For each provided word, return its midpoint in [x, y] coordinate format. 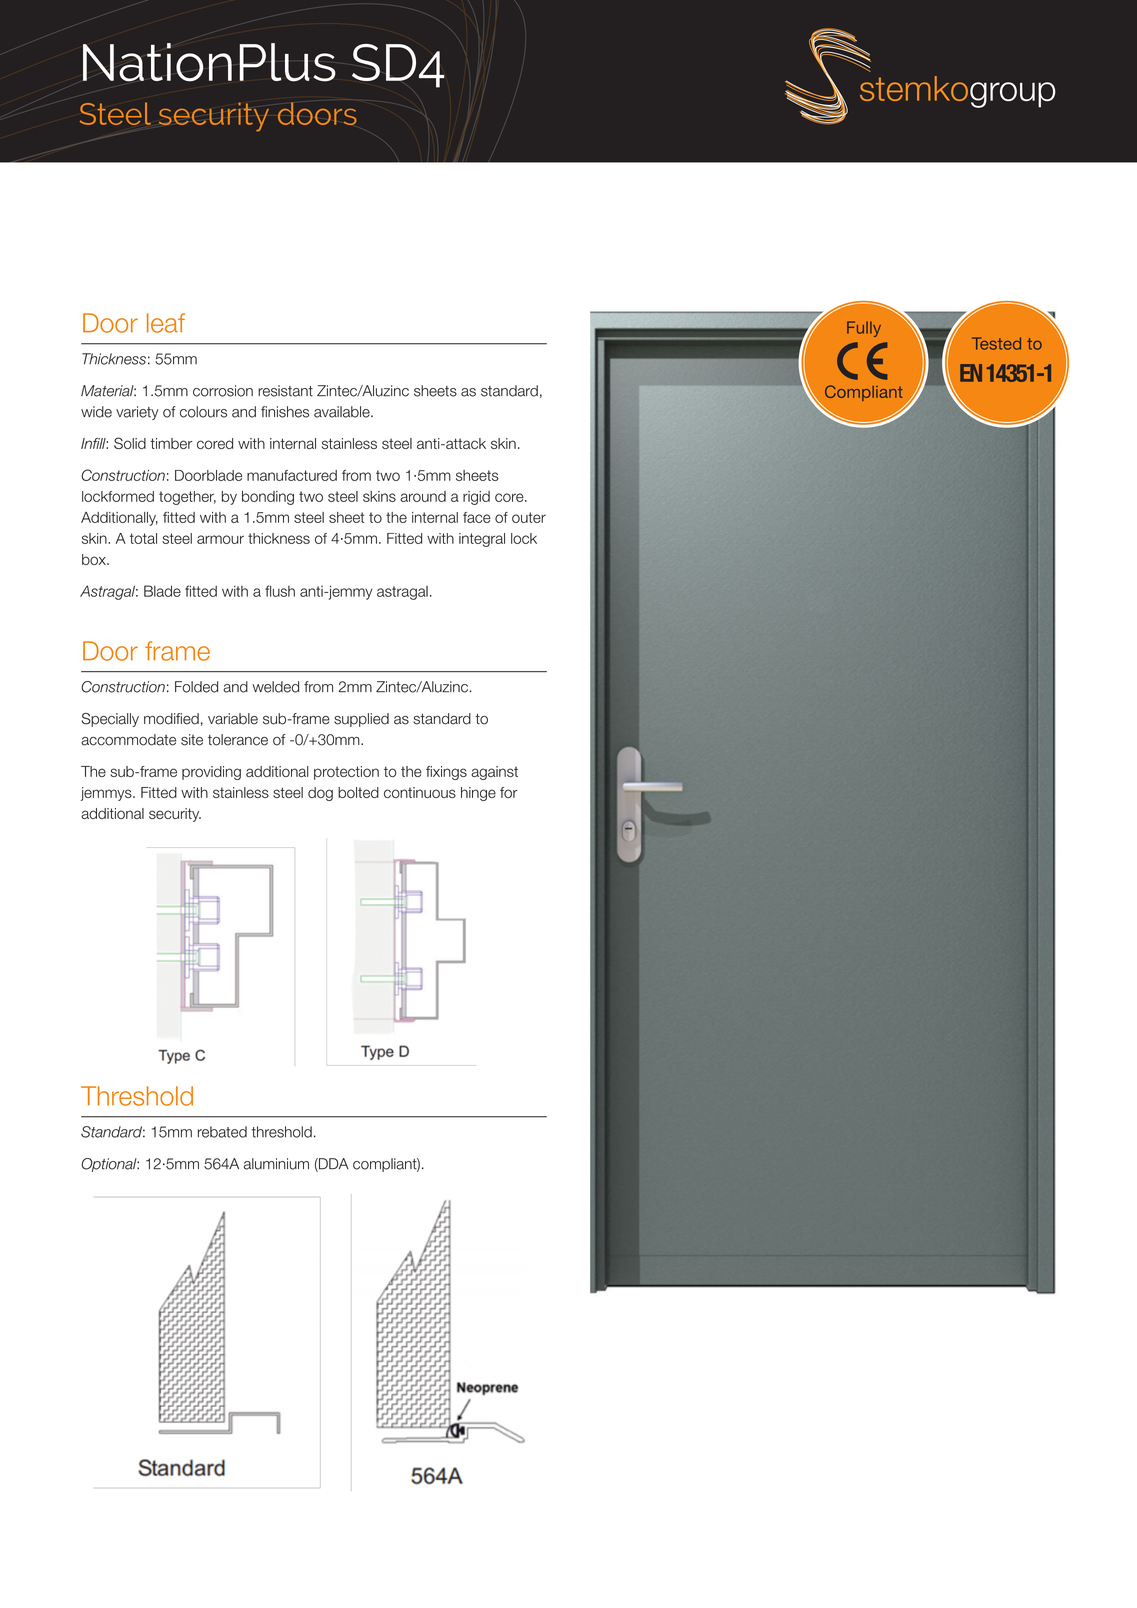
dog [320, 794]
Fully [864, 329]
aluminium [276, 1164]
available [343, 412]
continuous [420, 792]
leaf [166, 323]
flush [280, 591]
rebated [222, 1132]
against [494, 773]
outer [529, 517]
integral [482, 540]
